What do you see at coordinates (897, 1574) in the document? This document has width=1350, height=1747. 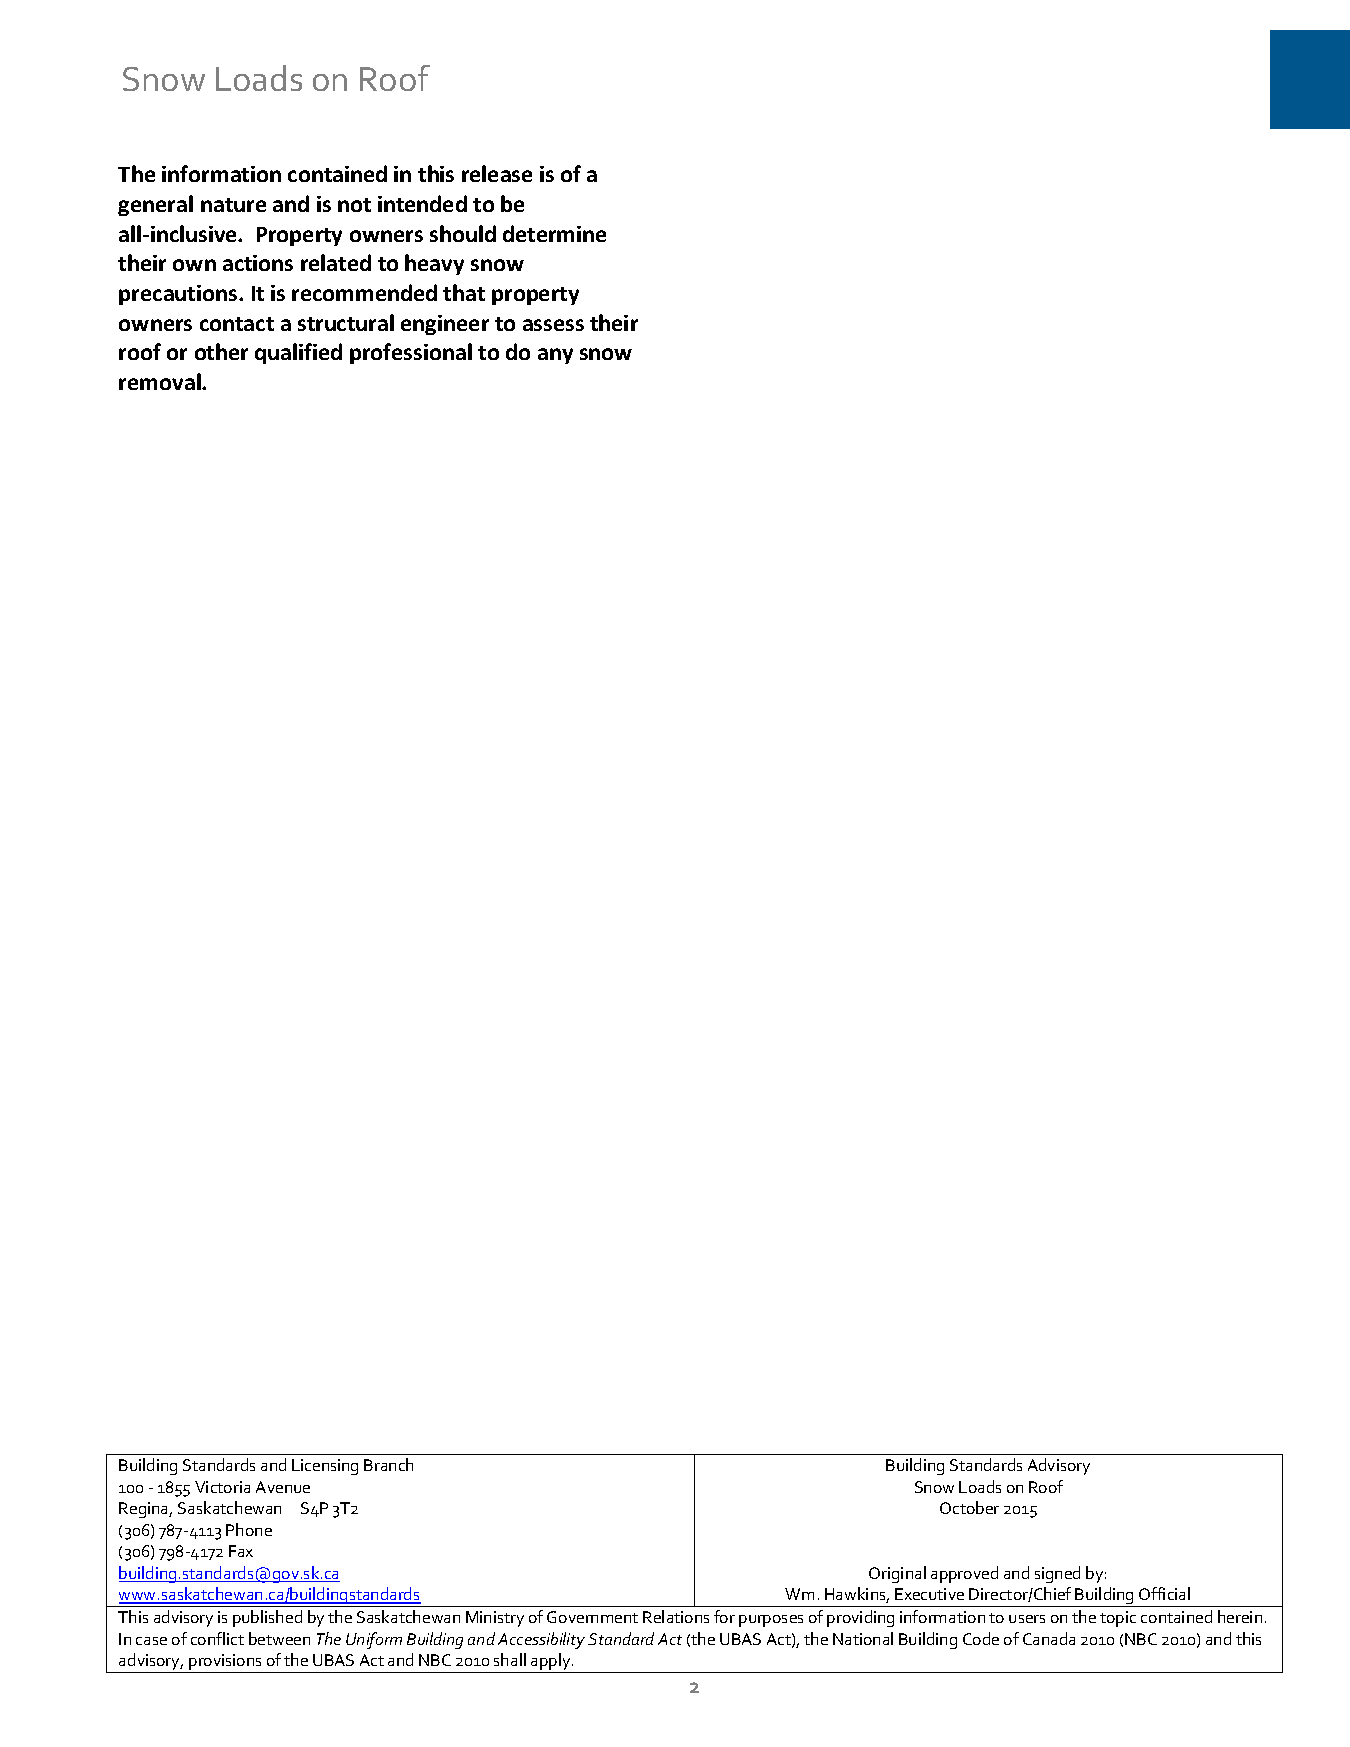 I see `Original` at bounding box center [897, 1574].
